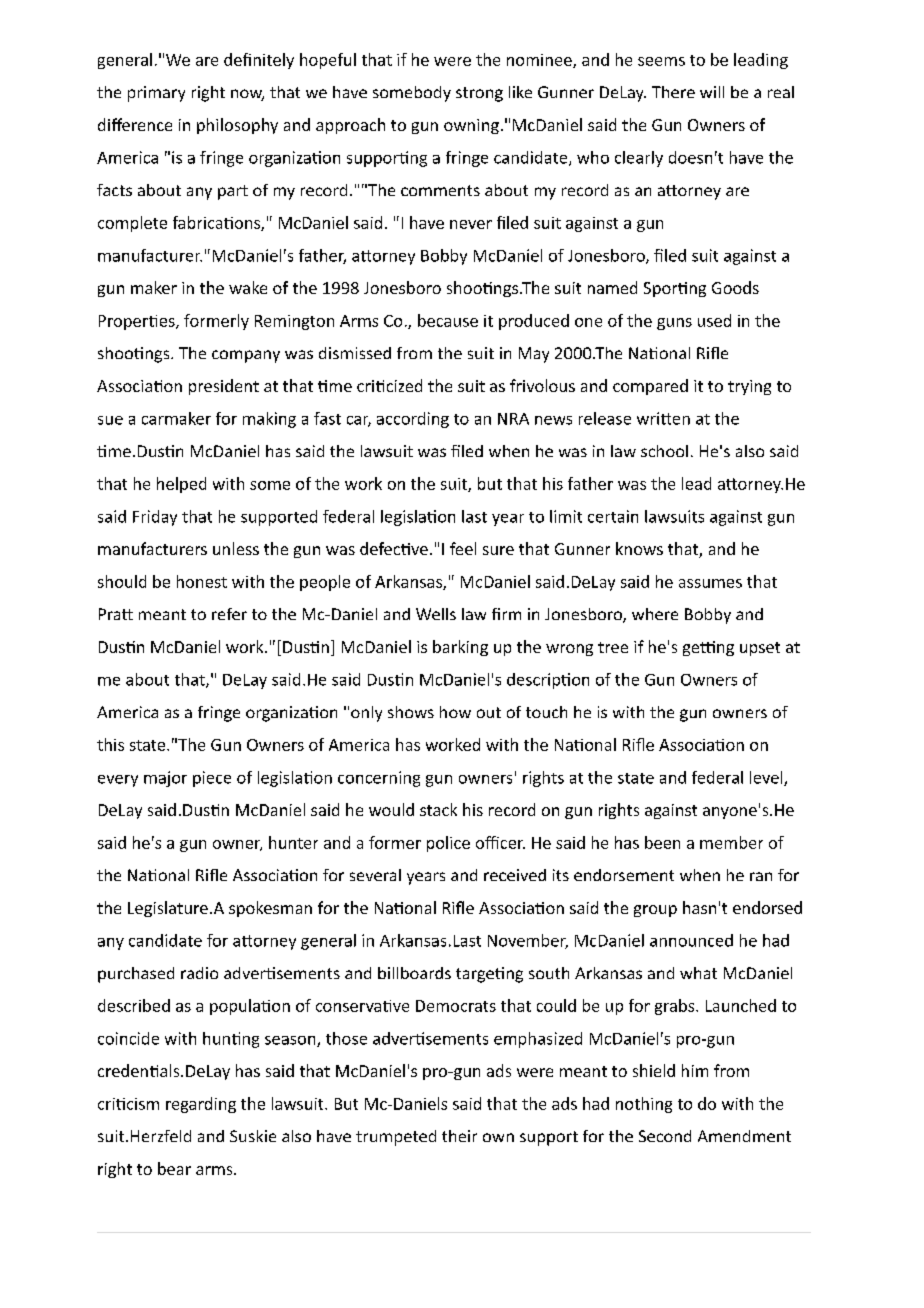 This page has height=1308, width=924. I want to click on school, so click(664, 451).
